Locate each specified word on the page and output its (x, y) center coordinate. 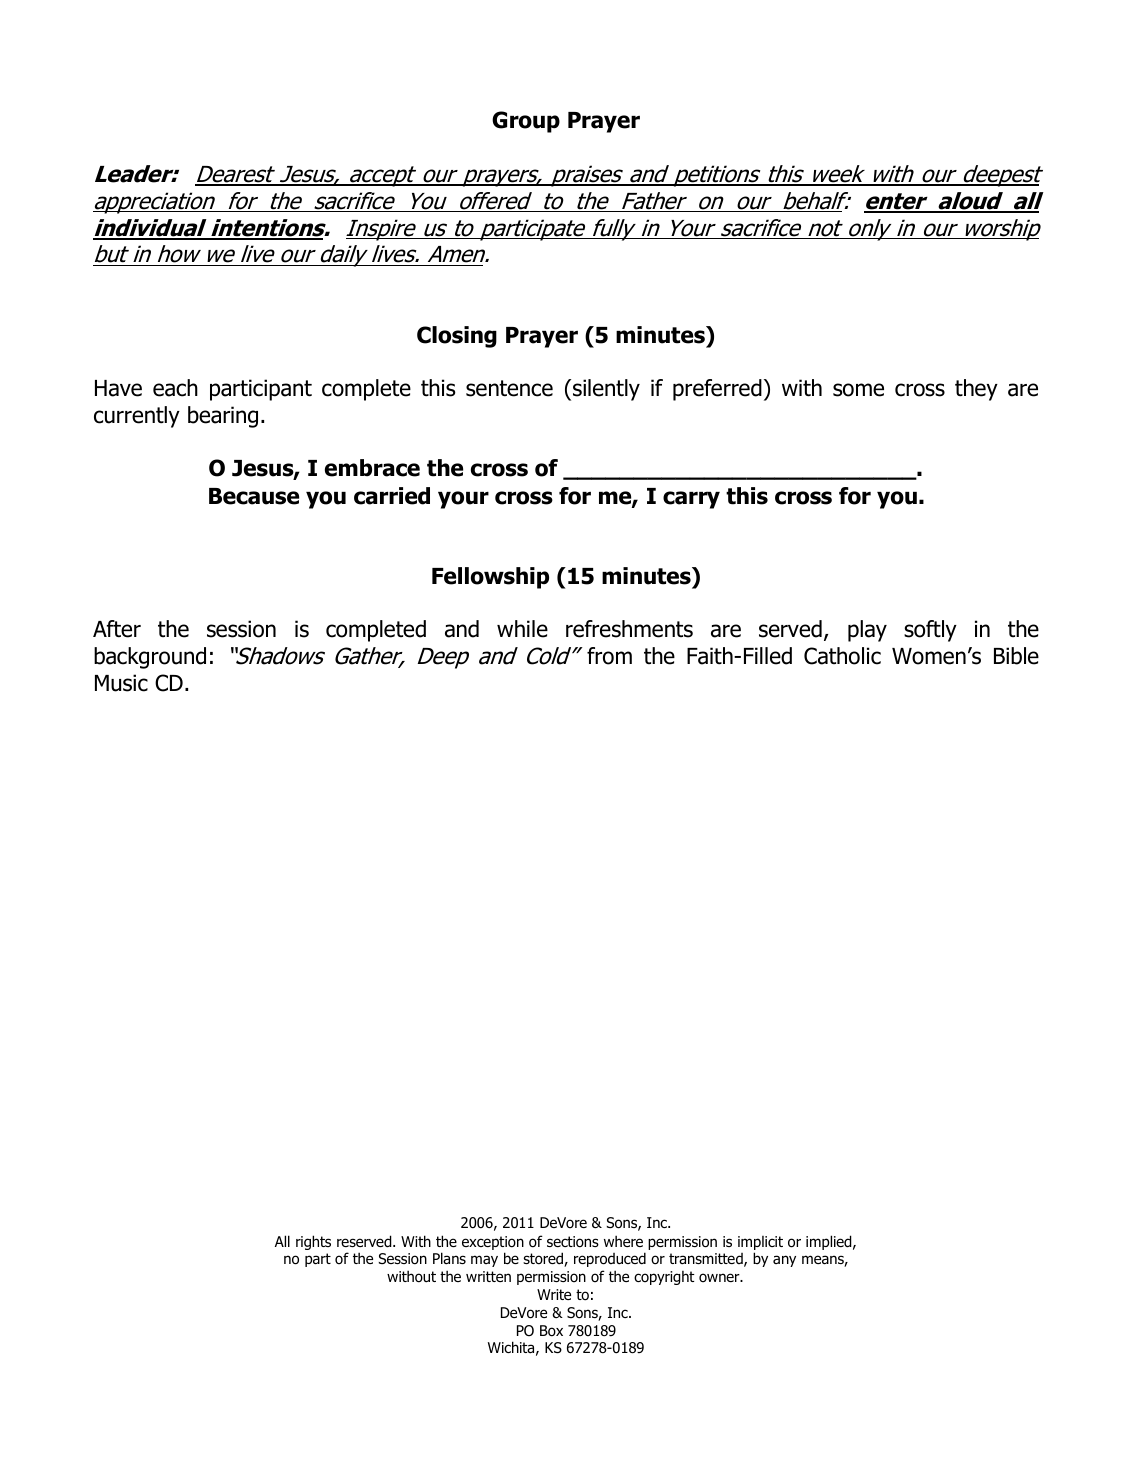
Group (526, 122)
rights (313, 1242)
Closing (457, 337)
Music (121, 683)
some (858, 390)
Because (254, 496)
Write (554, 1294)
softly (930, 631)
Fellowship (490, 578)
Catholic (842, 656)
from (609, 656)
